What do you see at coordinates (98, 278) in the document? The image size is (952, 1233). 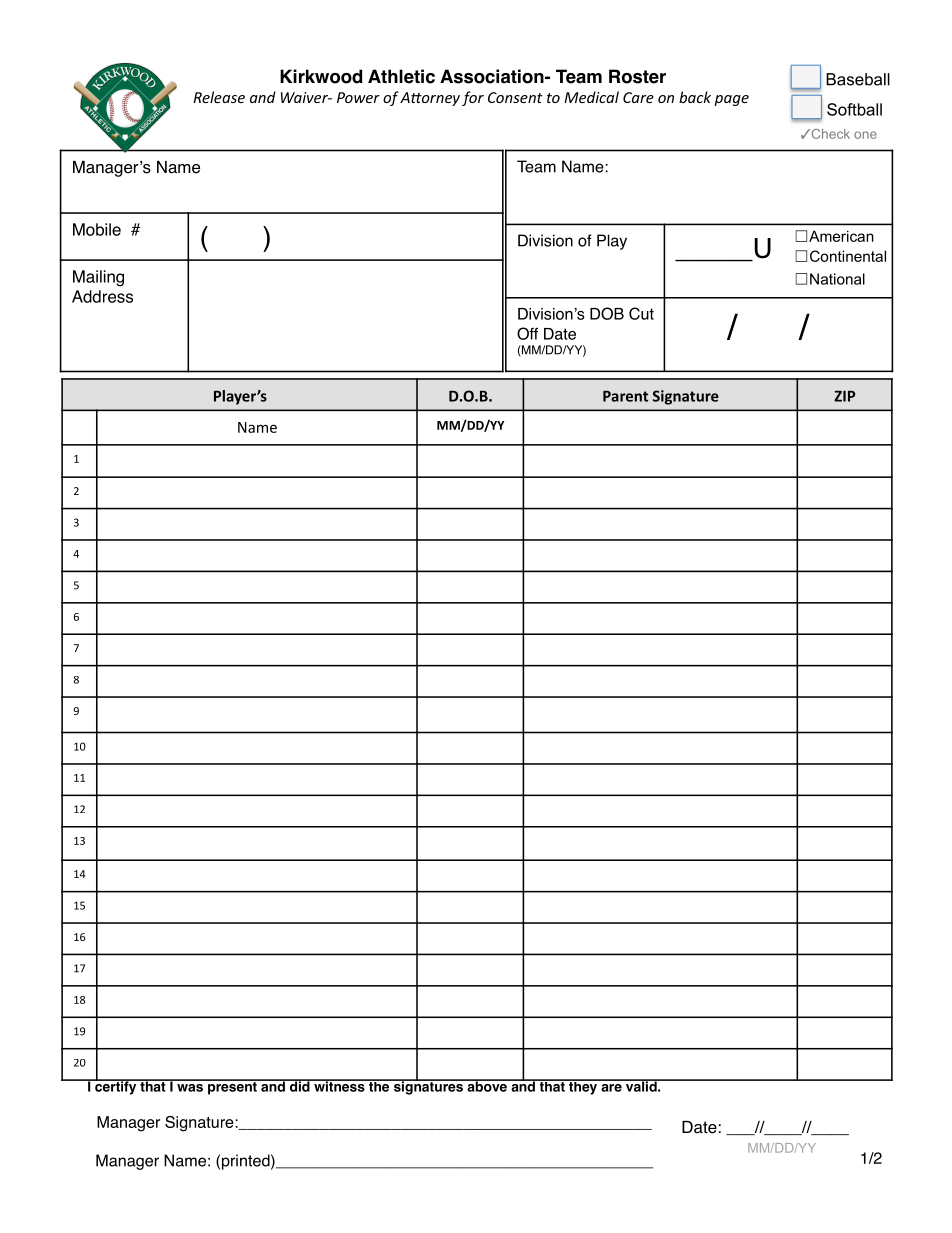 I see `Mailing` at bounding box center [98, 278].
